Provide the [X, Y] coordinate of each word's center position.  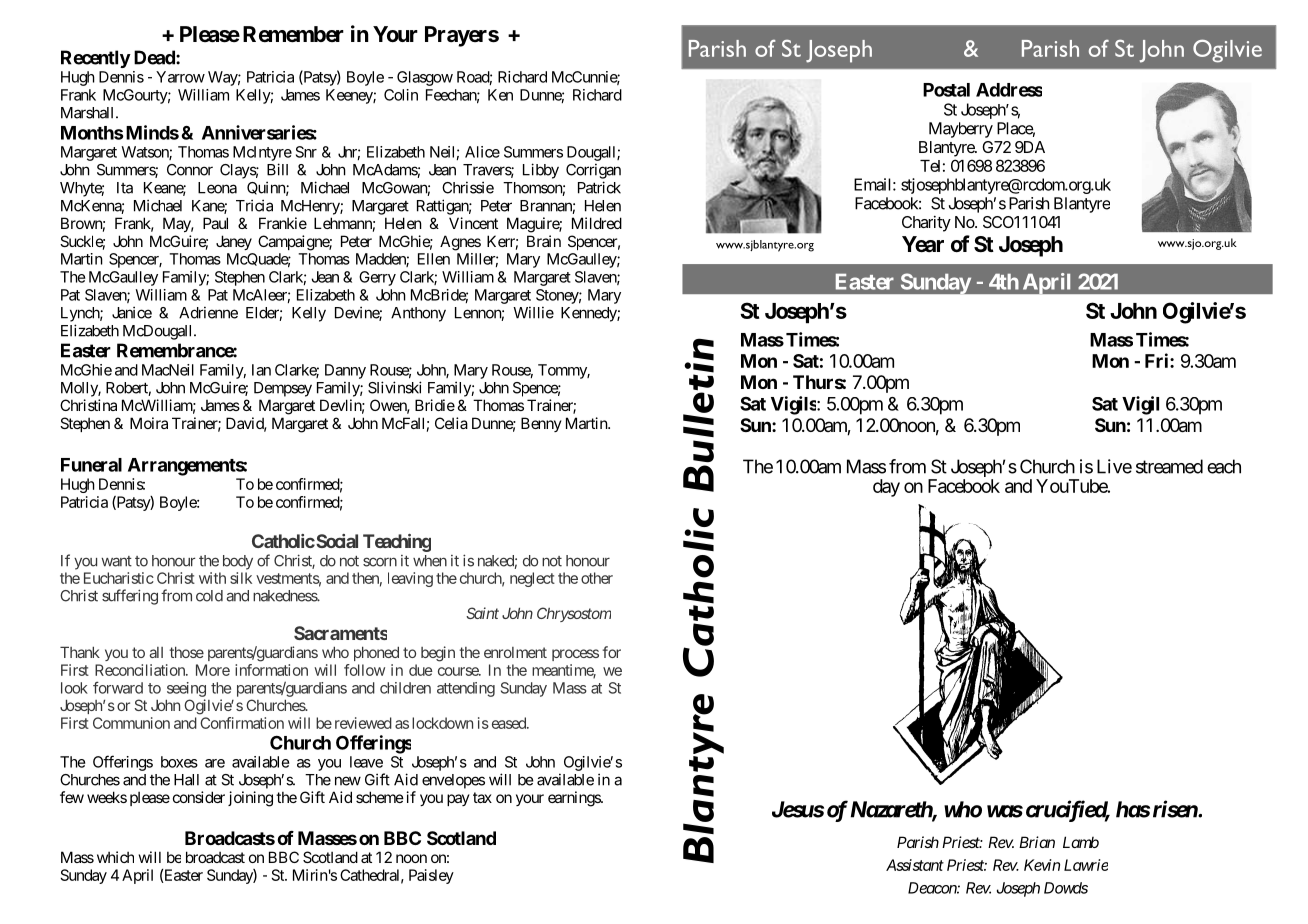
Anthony [418, 314]
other [597, 578]
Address [1009, 90]
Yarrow [180, 77]
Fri [1158, 360]
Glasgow [425, 78]
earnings [575, 799]
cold [209, 596]
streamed [1169, 466]
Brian [1037, 842]
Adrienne [208, 312]
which [115, 857]
